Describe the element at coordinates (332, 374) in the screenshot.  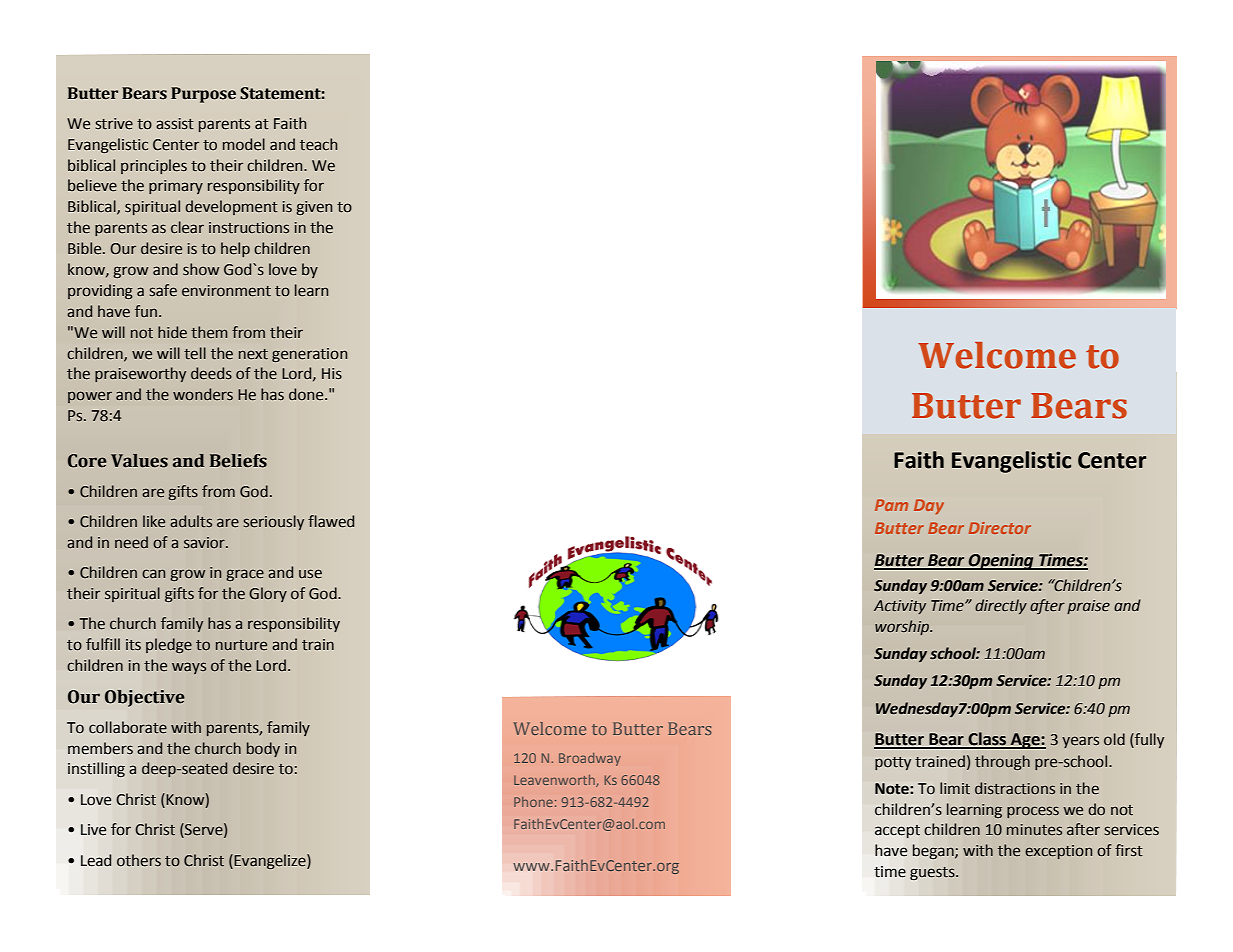
I see `His` at that location.
